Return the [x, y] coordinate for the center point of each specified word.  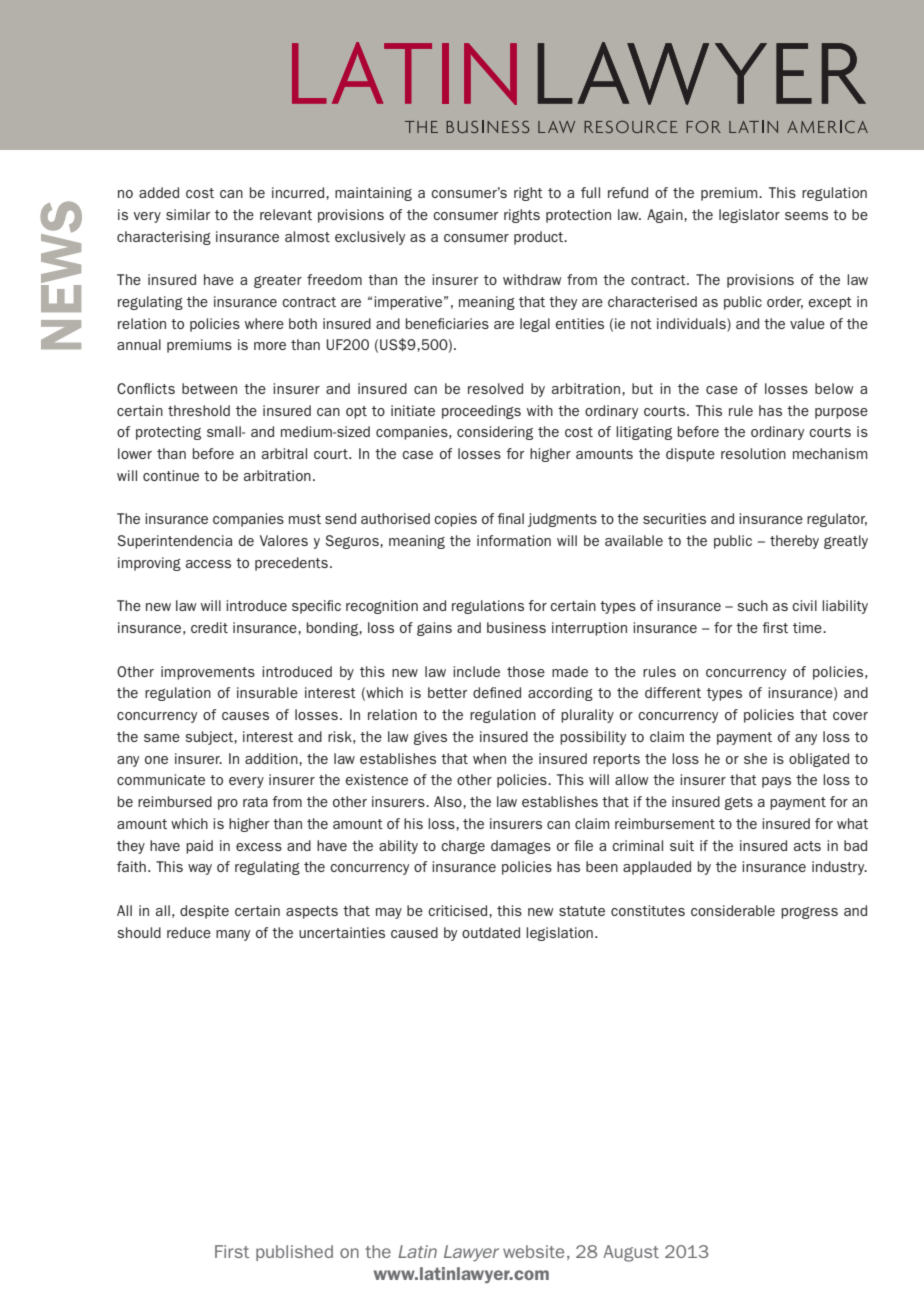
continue [171, 475]
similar [188, 214]
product [540, 238]
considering [495, 433]
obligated [819, 760]
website [533, 1251]
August [631, 1253]
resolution [753, 453]
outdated [491, 932]
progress [809, 913]
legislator [749, 216]
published [294, 1253]
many [233, 935]
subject [210, 738]
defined [497, 692]
